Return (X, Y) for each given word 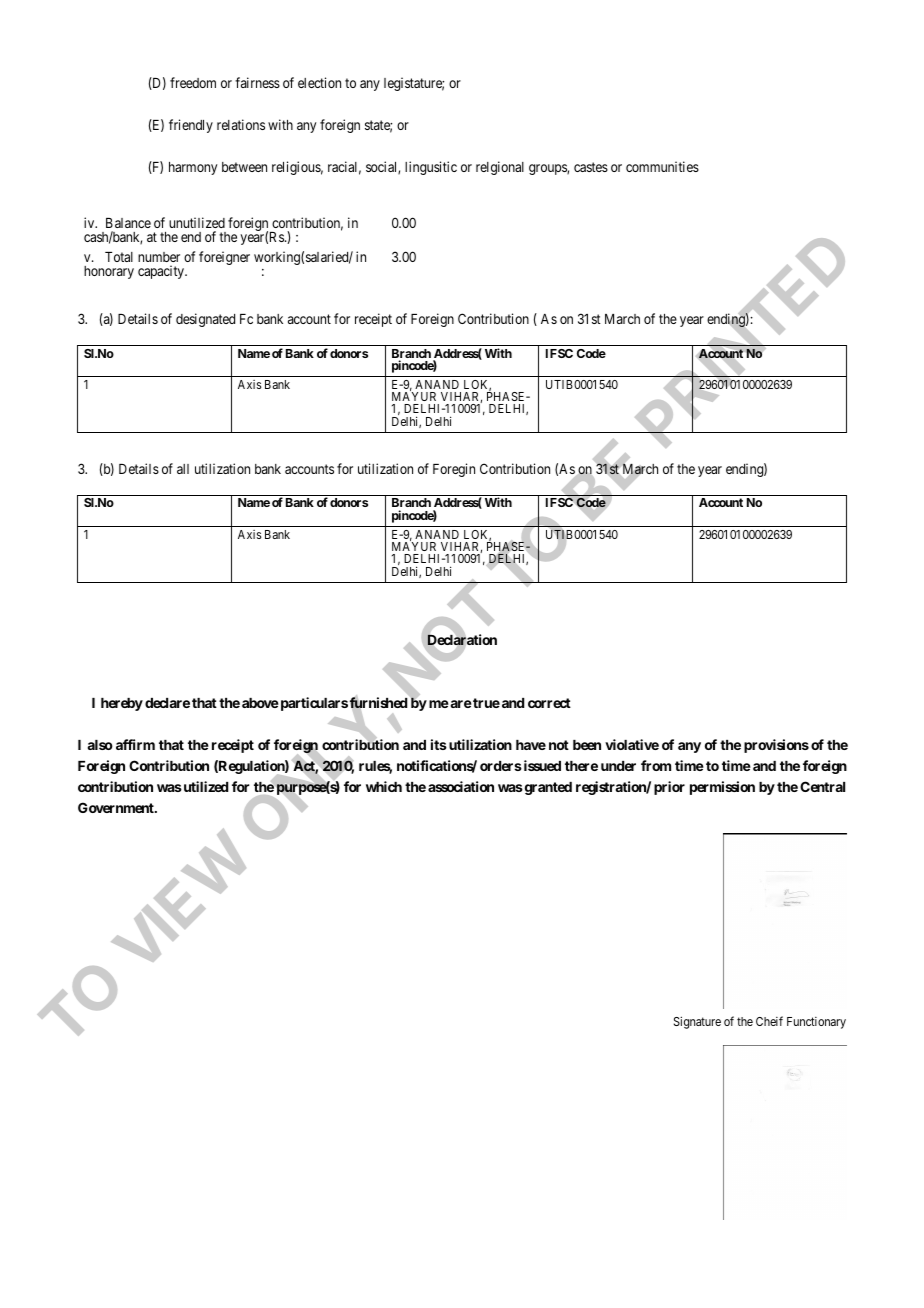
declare (167, 703)
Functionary (816, 1023)
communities (662, 166)
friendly (191, 126)
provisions (776, 746)
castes (591, 167)
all (183, 469)
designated (205, 320)
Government (117, 807)
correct (549, 703)
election (319, 82)
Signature (697, 1022)
